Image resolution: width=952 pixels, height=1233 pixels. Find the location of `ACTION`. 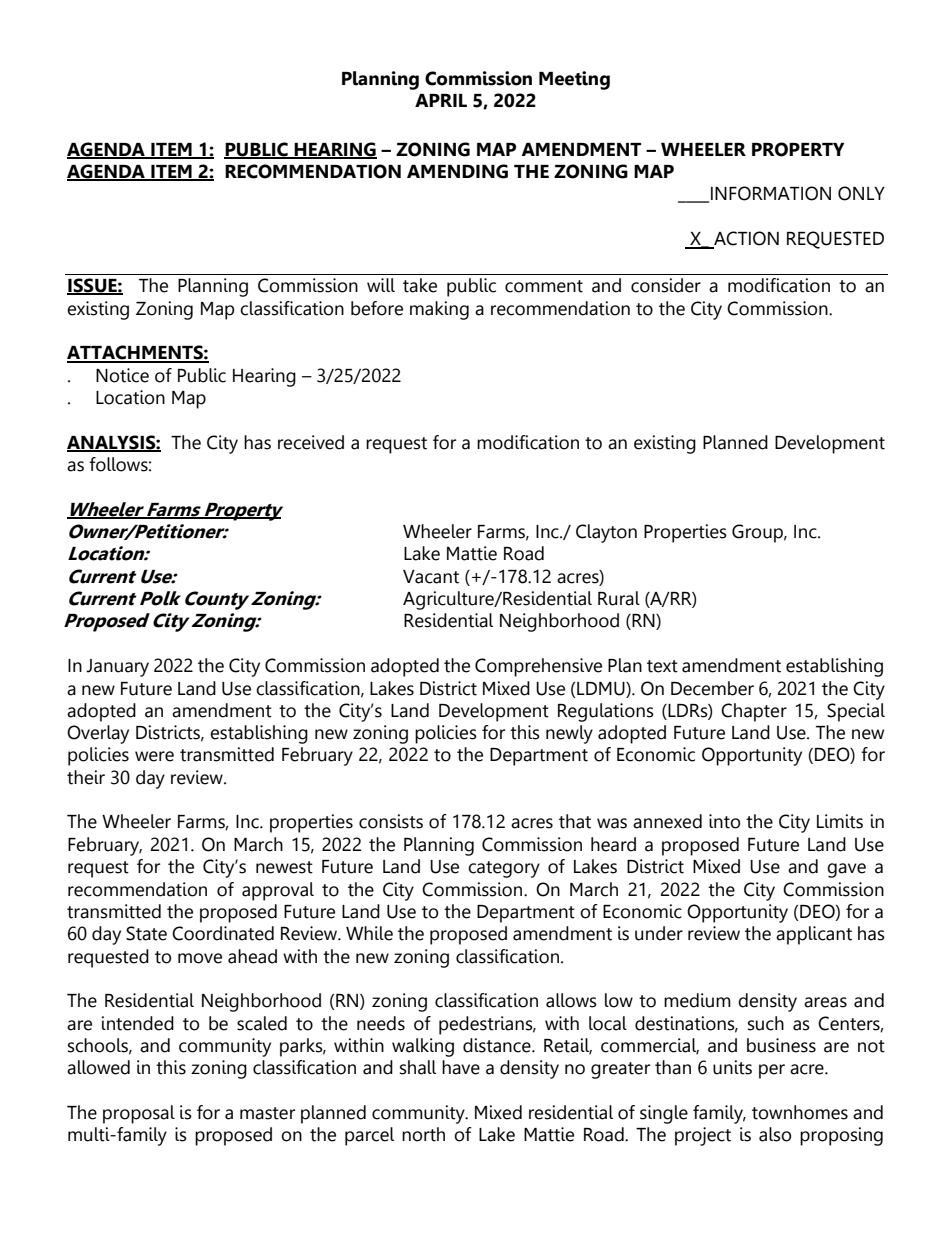

ACTION is located at coordinates (745, 239).
